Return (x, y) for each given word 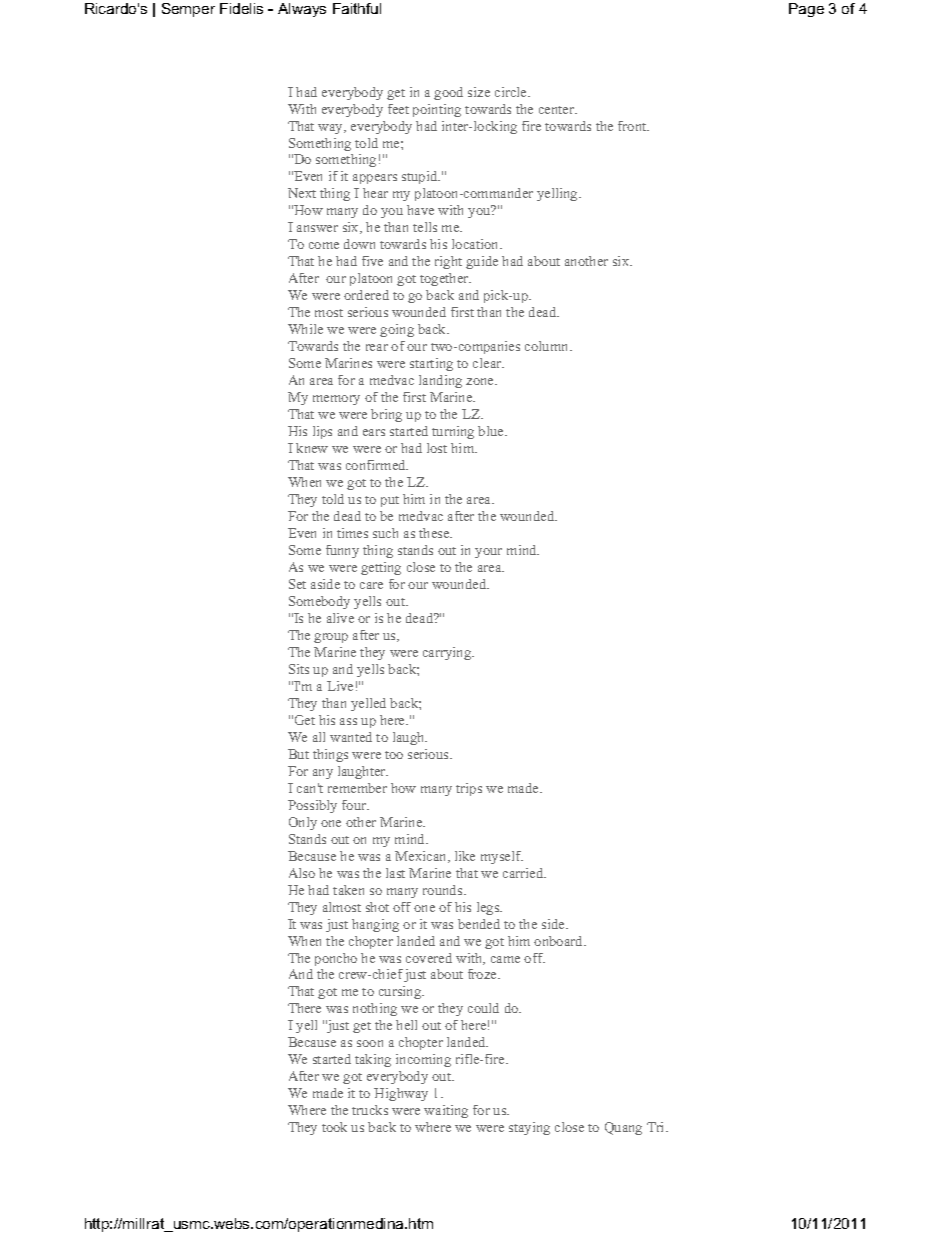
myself (502, 857)
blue (492, 431)
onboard (560, 941)
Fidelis (241, 8)
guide (482, 262)
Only (303, 823)
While (305, 329)
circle (512, 92)
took (334, 1127)
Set (297, 584)
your (488, 553)
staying (529, 1128)
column (548, 346)
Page (806, 10)
